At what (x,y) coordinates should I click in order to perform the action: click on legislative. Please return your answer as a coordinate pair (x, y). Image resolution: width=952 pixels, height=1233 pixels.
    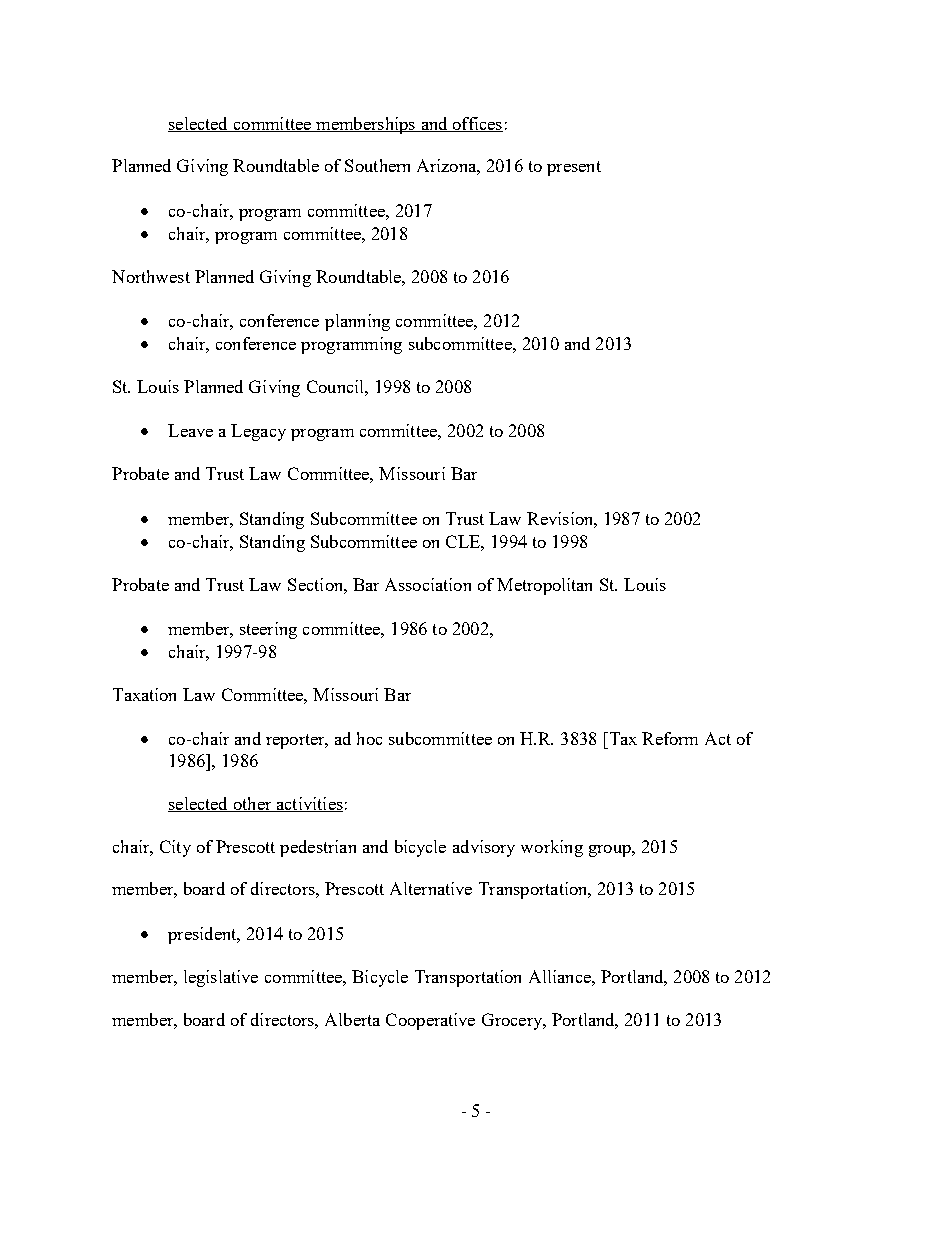
    Looking at the image, I should click on (221, 978).
